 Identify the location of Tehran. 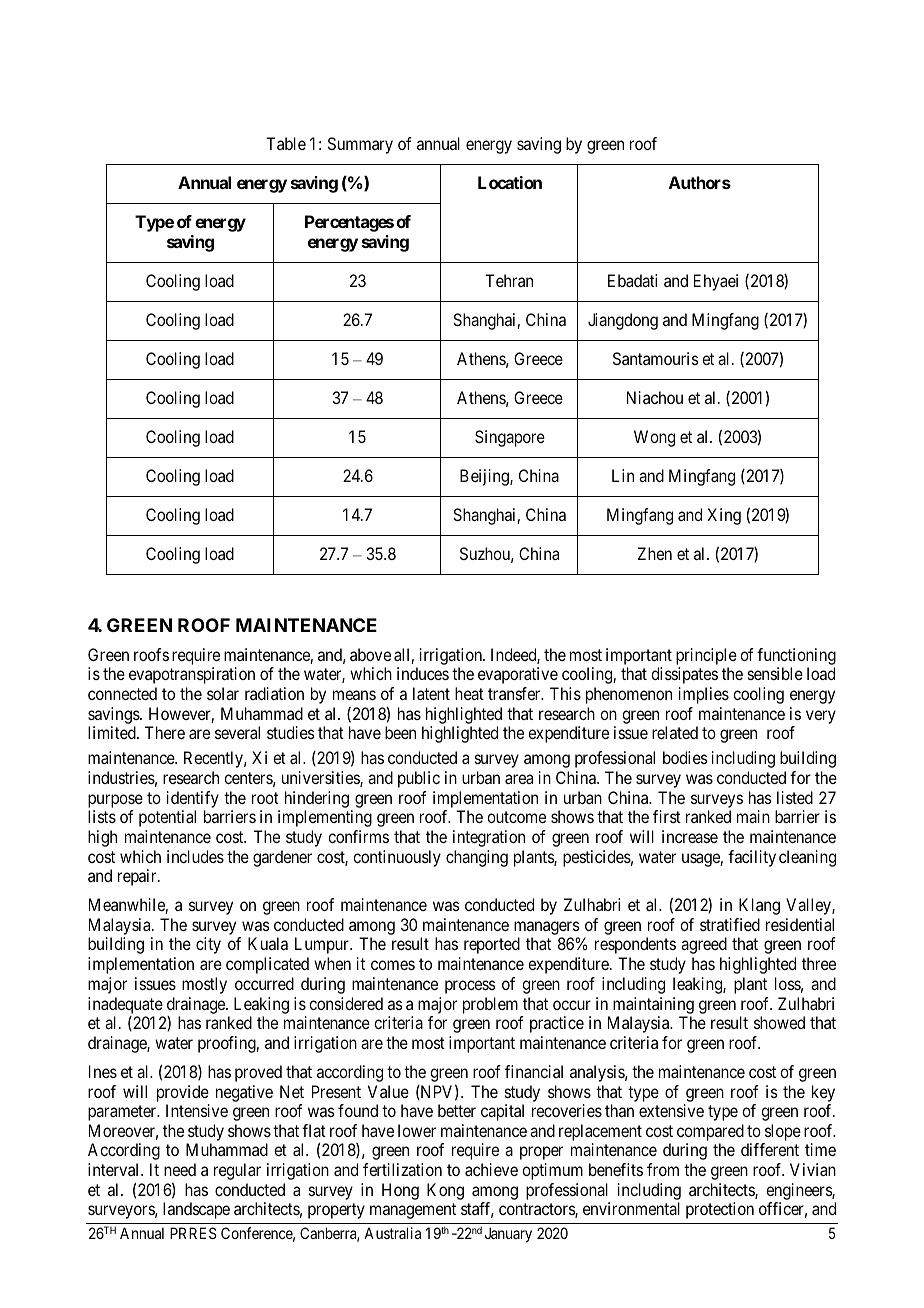
(509, 280).
